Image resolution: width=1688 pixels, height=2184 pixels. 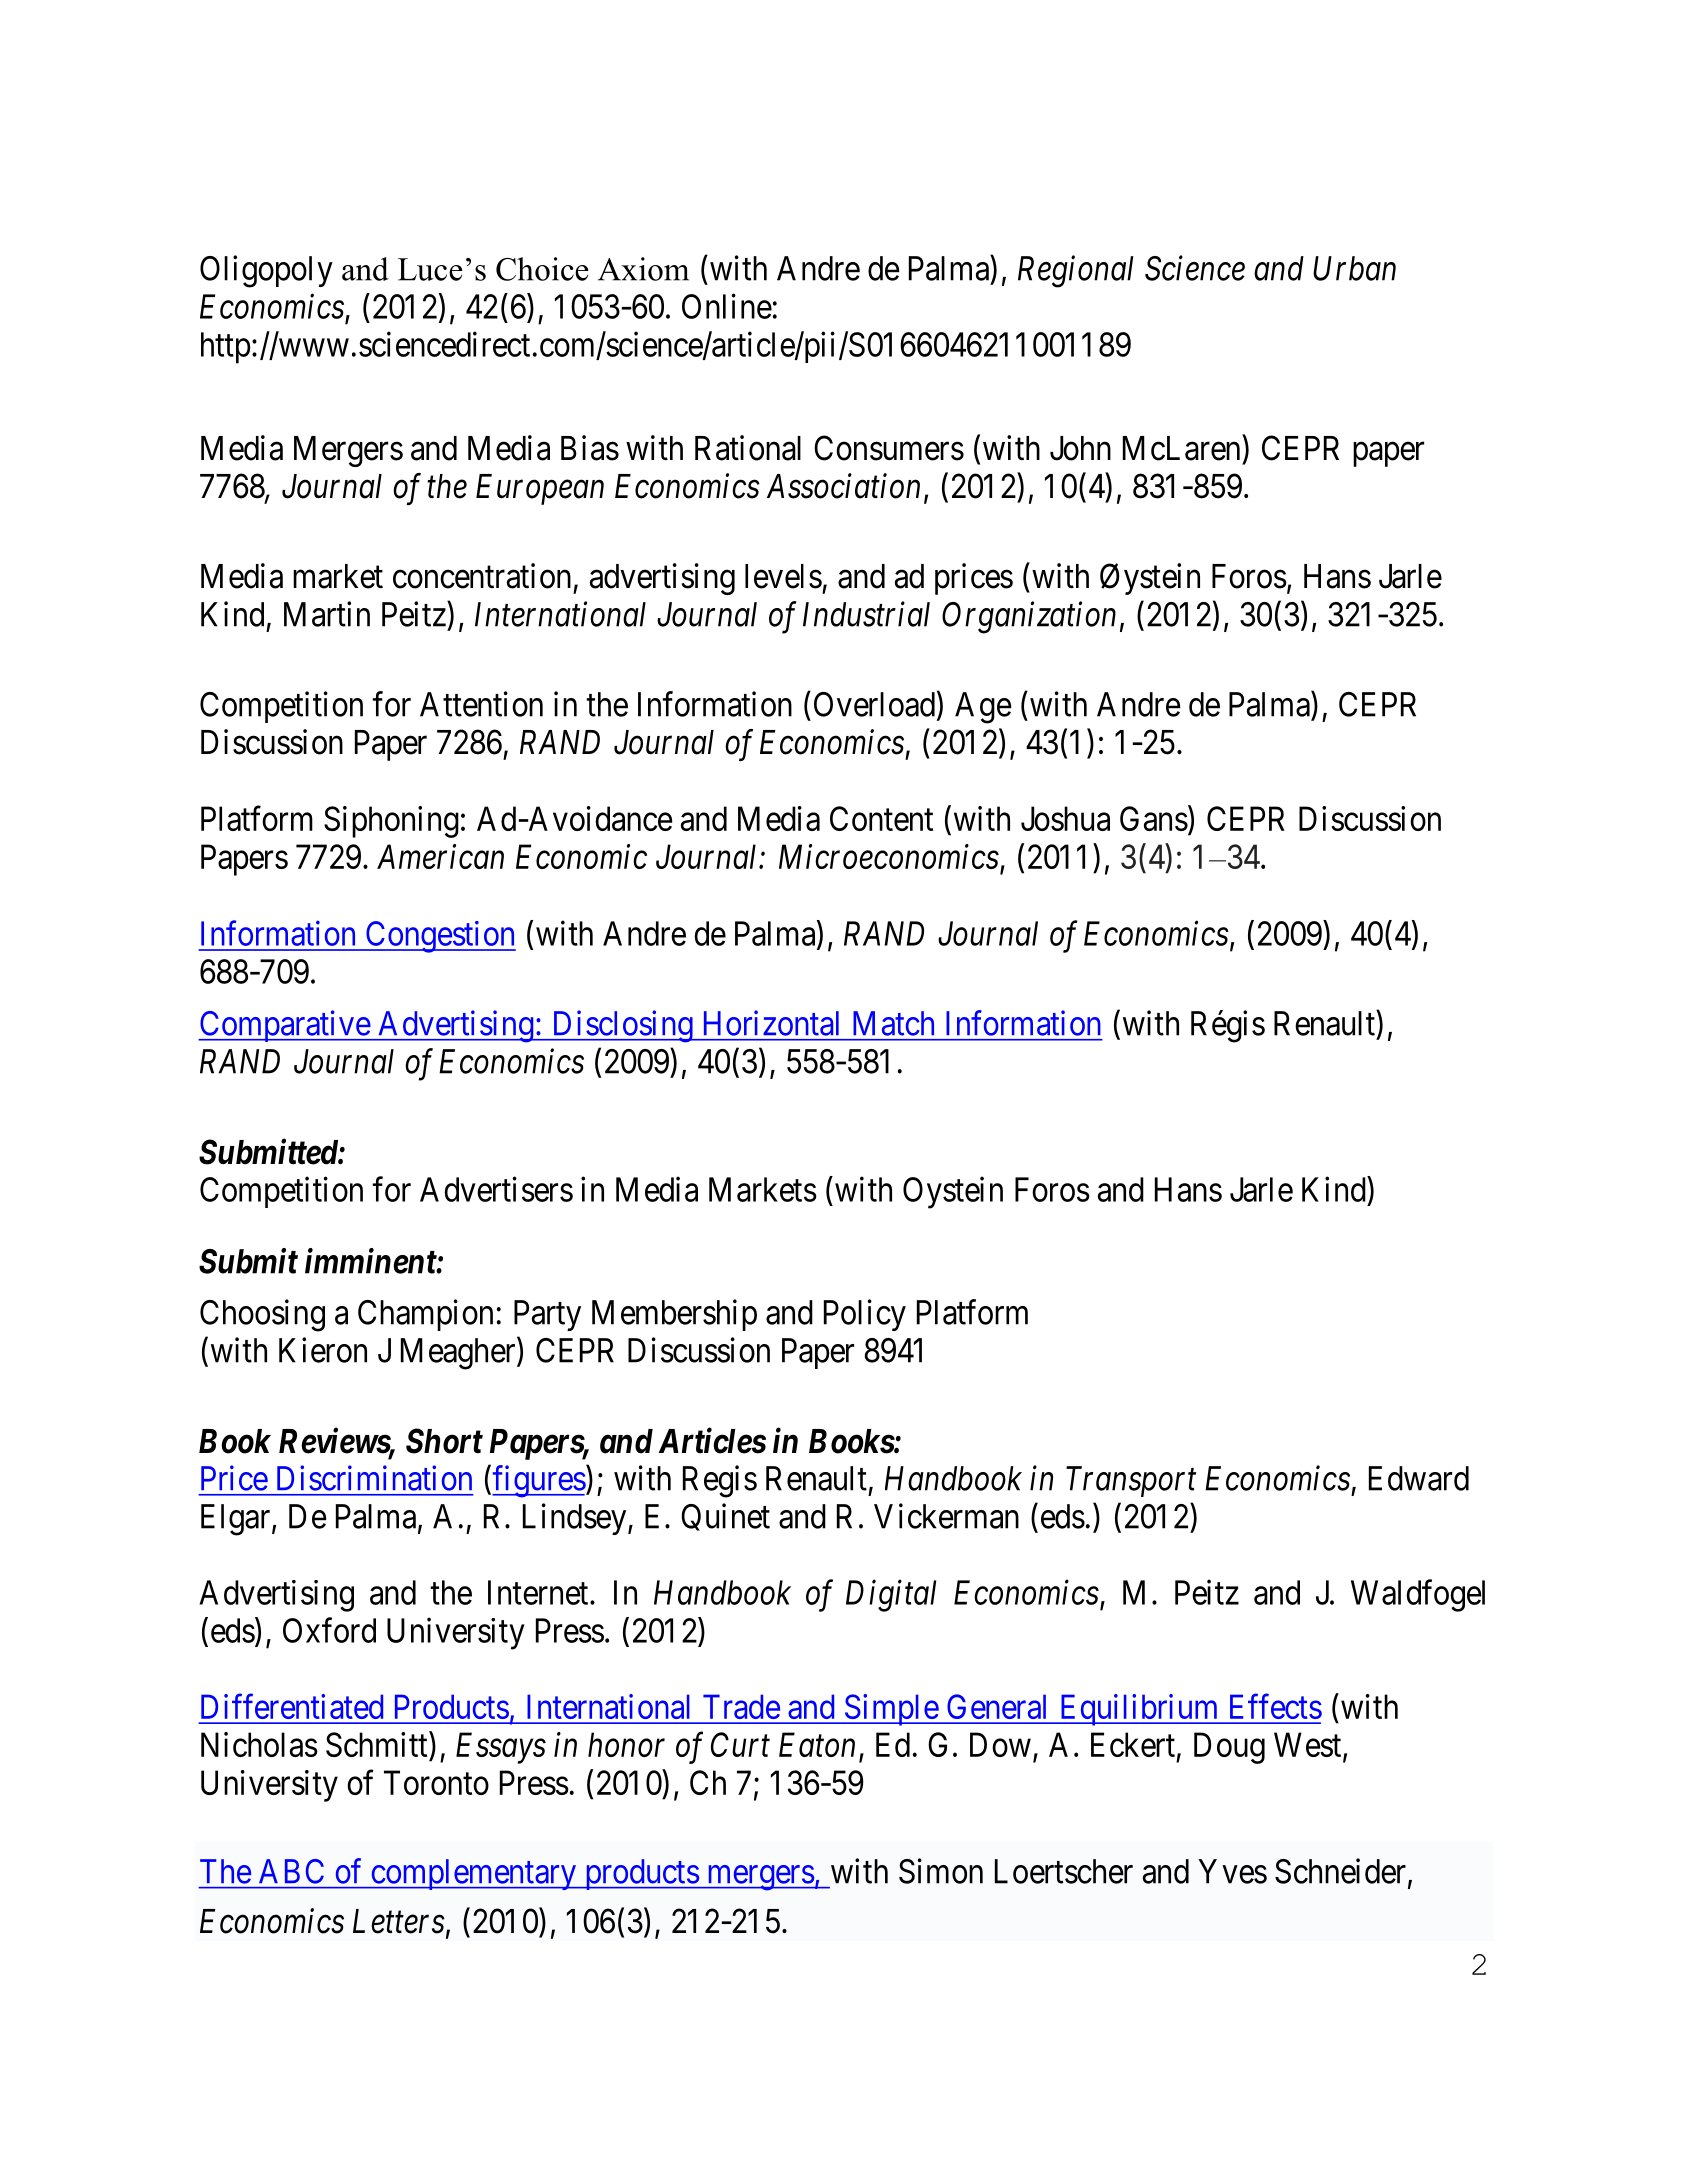 What do you see at coordinates (399, 1921) in the screenshot?
I see `Letters` at bounding box center [399, 1921].
